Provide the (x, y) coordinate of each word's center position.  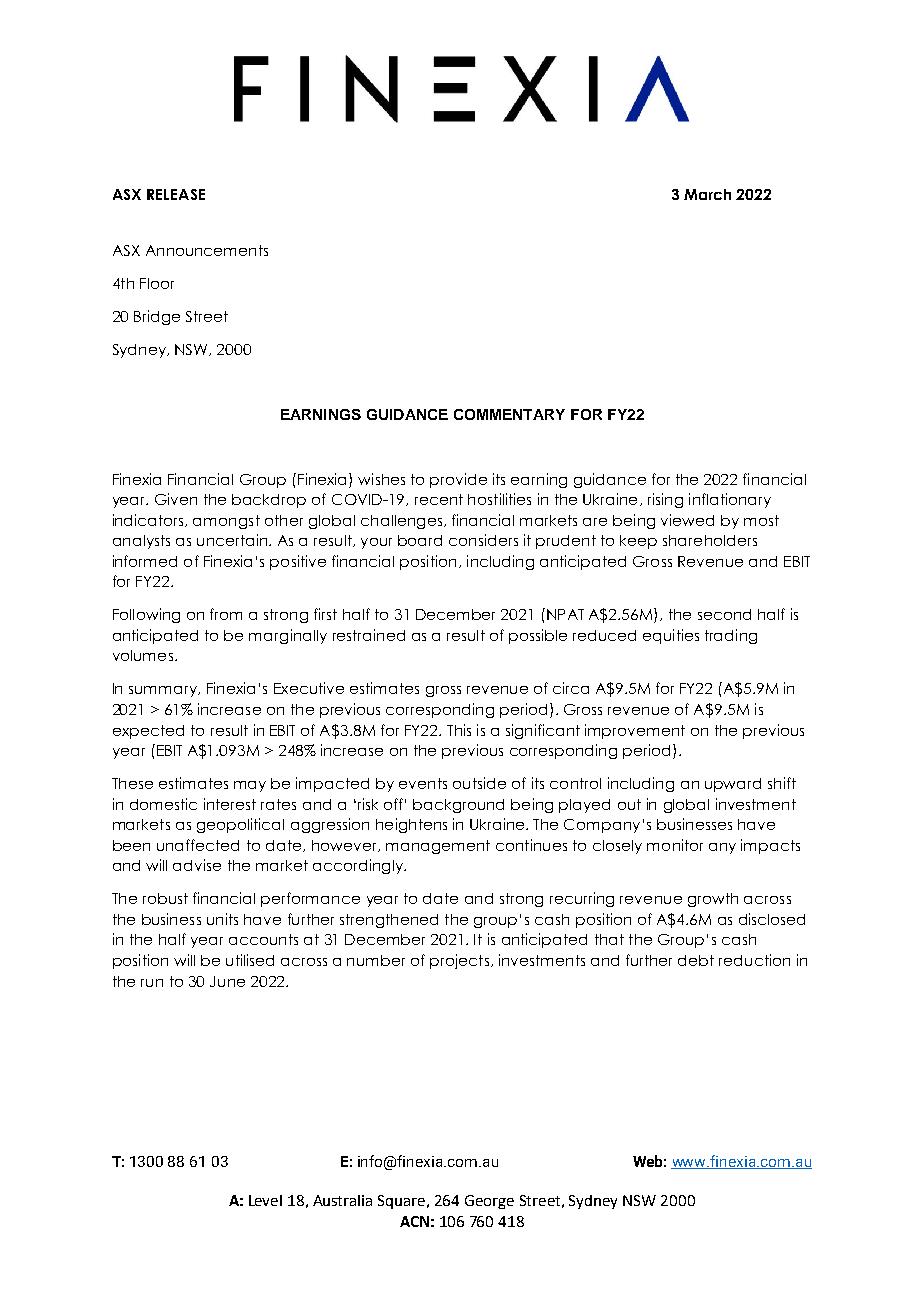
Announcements (207, 250)
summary (164, 691)
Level (265, 1200)
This (459, 730)
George (489, 1202)
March (707, 194)
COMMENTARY (509, 414)
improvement (635, 731)
